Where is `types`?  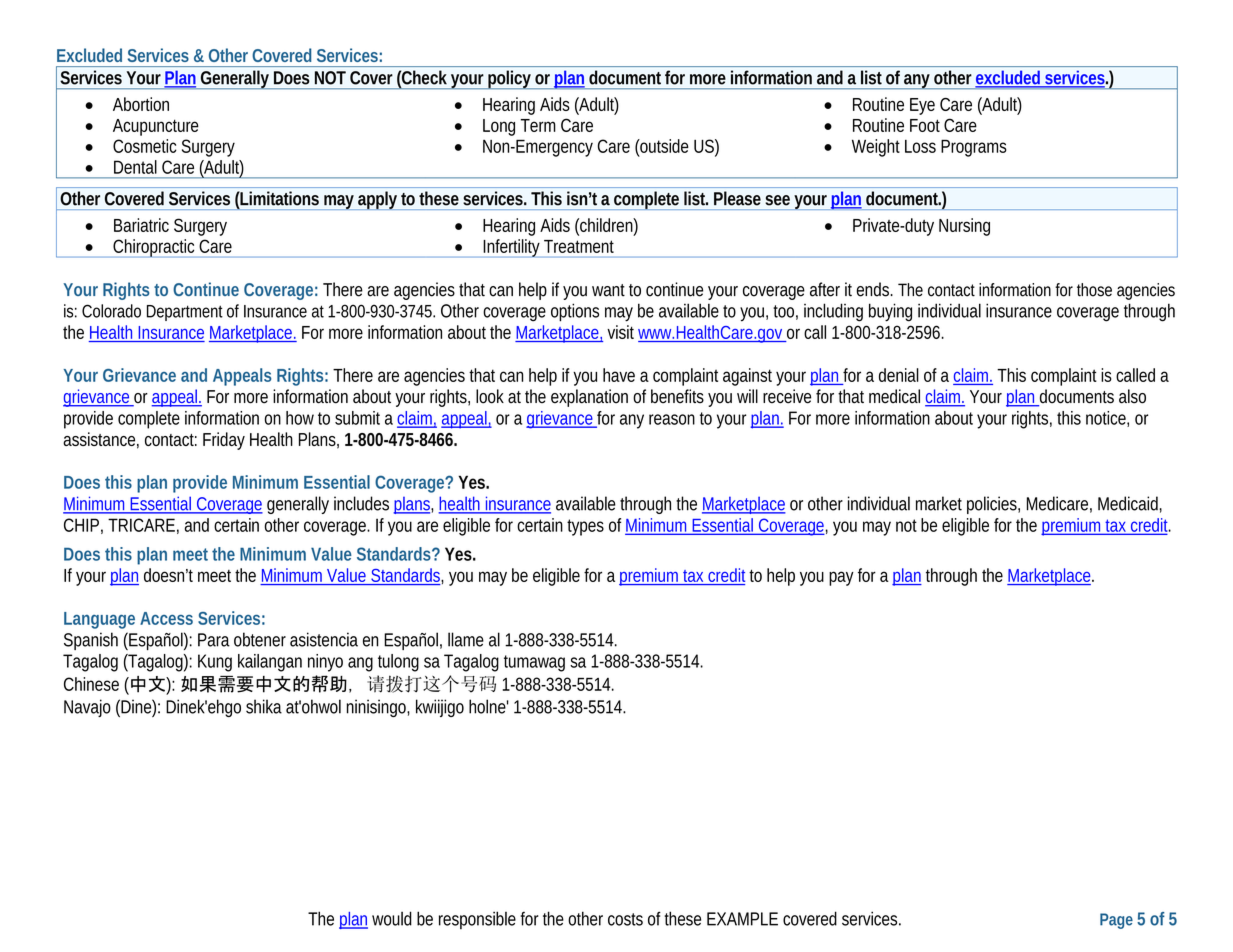
types is located at coordinates (585, 527).
